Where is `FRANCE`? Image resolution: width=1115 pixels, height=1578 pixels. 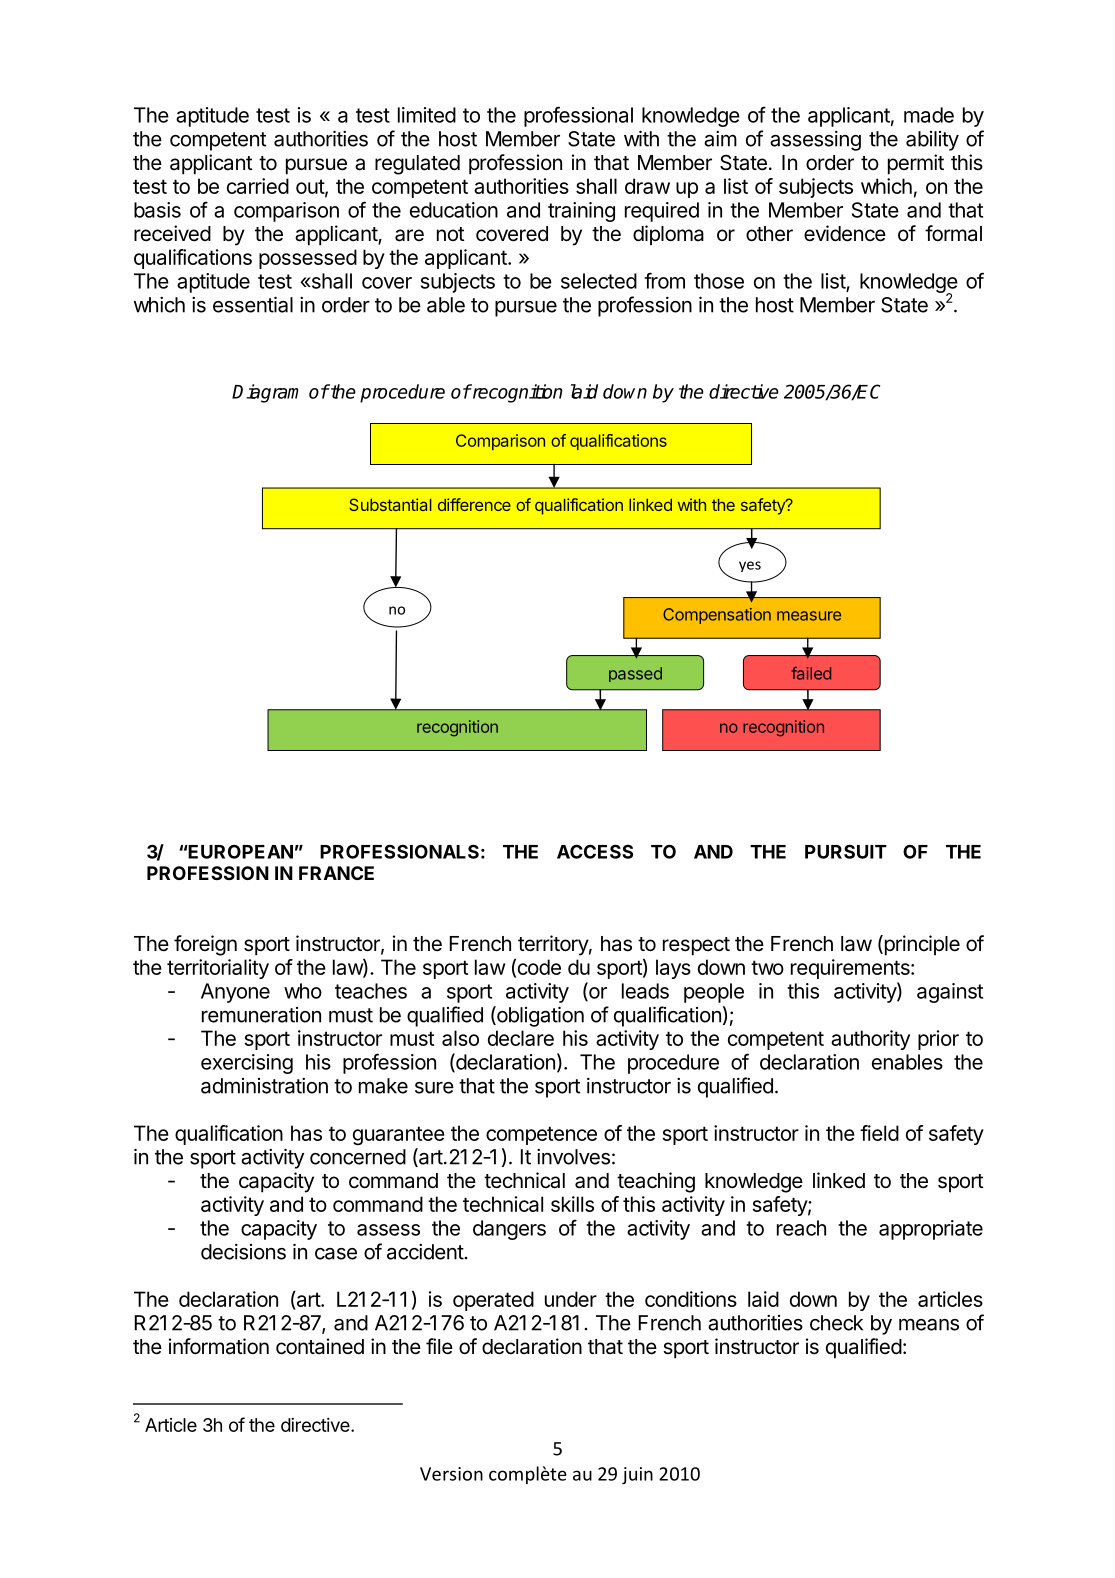
FRANCE is located at coordinates (336, 873).
